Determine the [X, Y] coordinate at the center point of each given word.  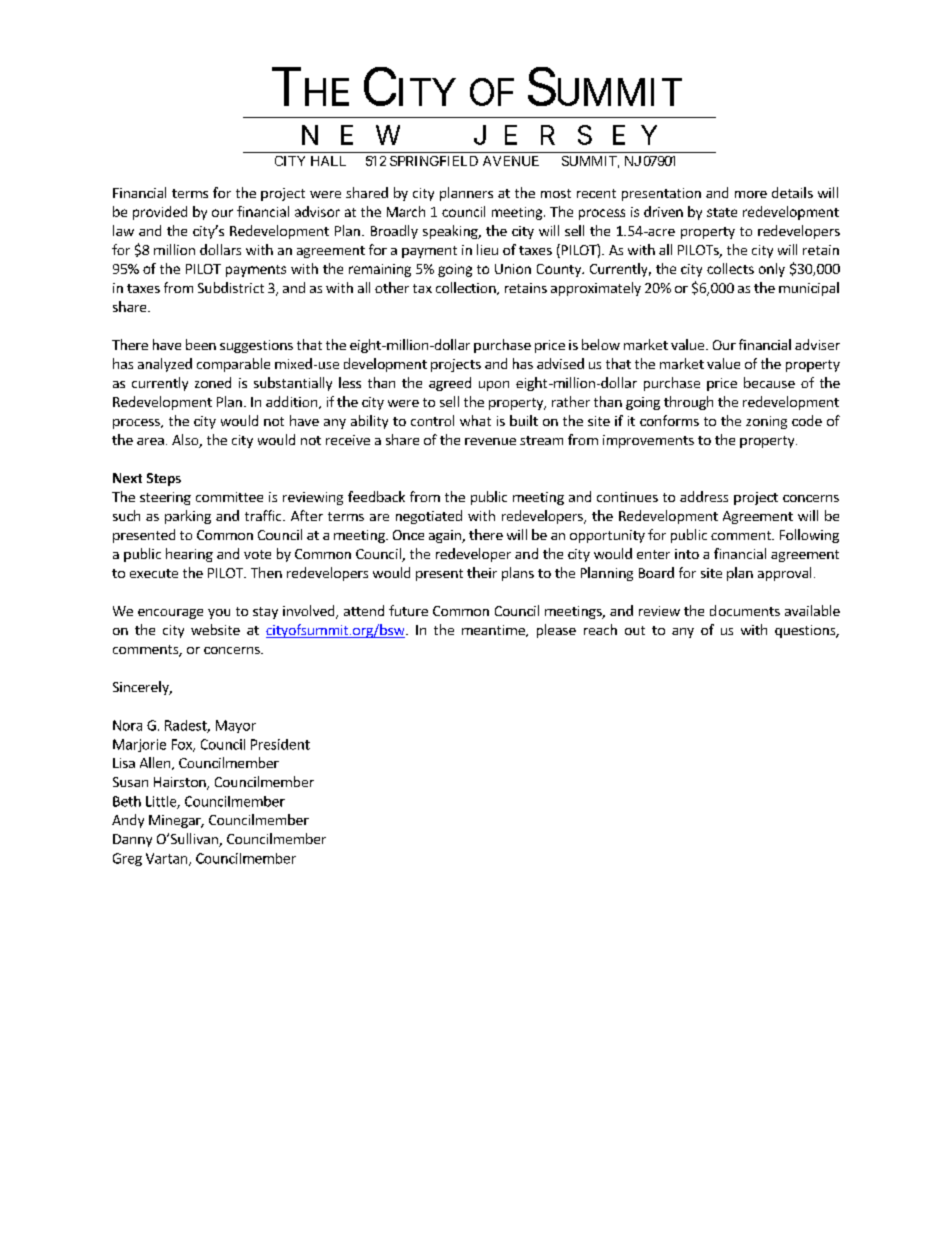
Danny [132, 840]
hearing [189, 555]
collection [467, 288]
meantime [494, 631]
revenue [490, 441]
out [635, 630]
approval [784, 574]
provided [160, 213]
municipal [809, 289]
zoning [766, 422]
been [201, 344]
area [150, 441]
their [482, 572]
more [751, 194]
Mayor [236, 726]
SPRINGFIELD [434, 161]
